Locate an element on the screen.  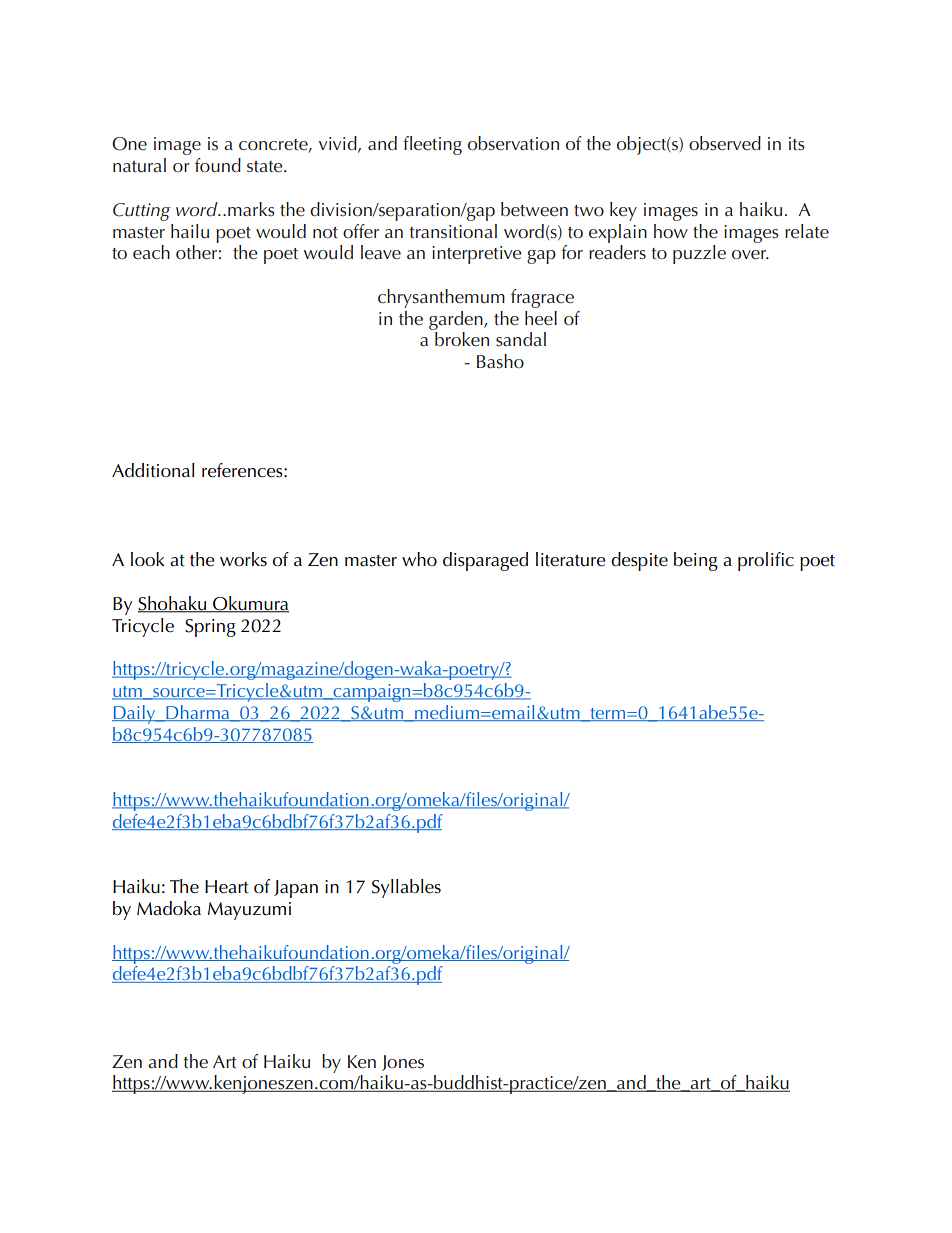
observed is located at coordinates (725, 143).
